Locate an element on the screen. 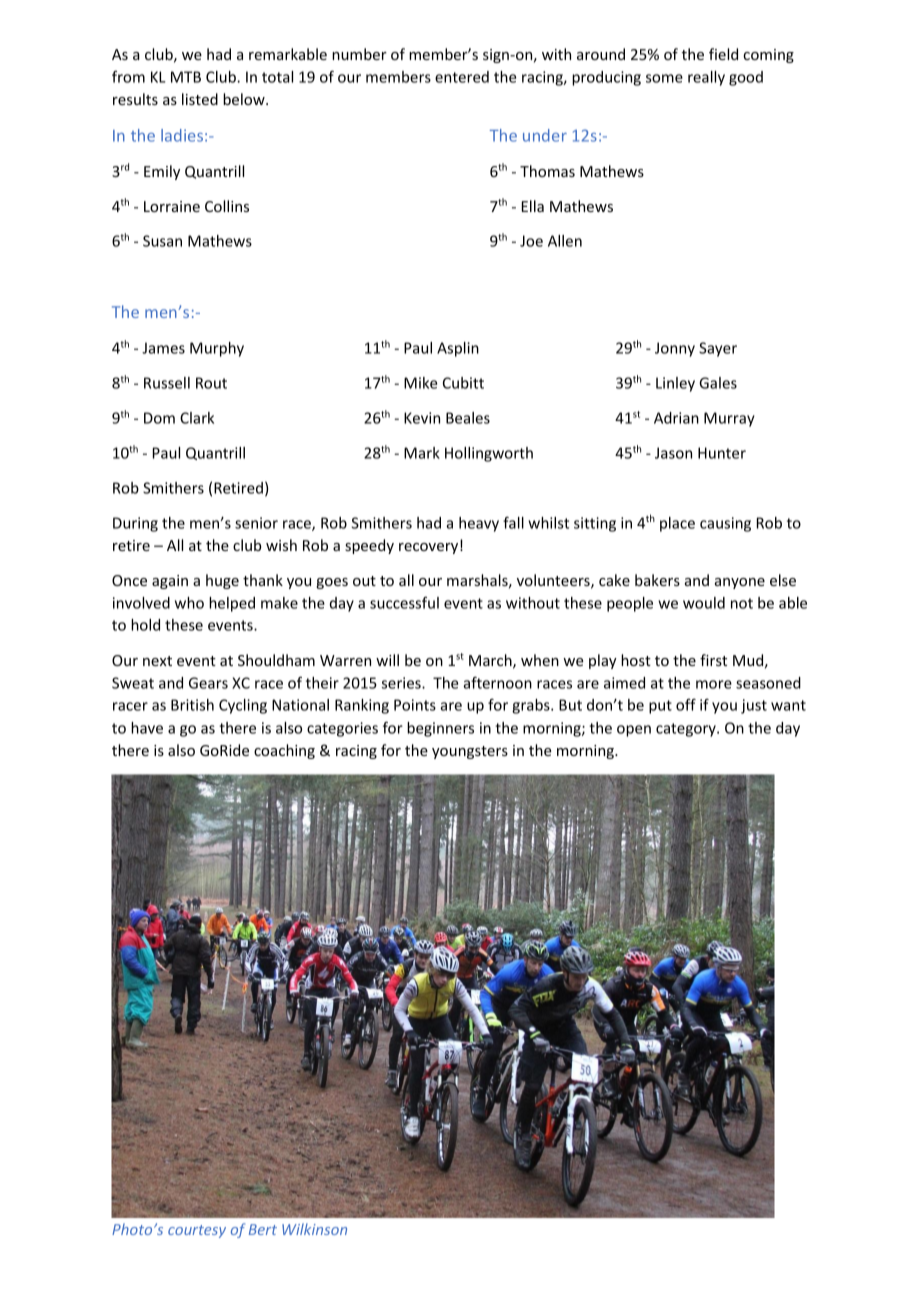 This screenshot has width=924, height=1308. listed is located at coordinates (200, 99).
